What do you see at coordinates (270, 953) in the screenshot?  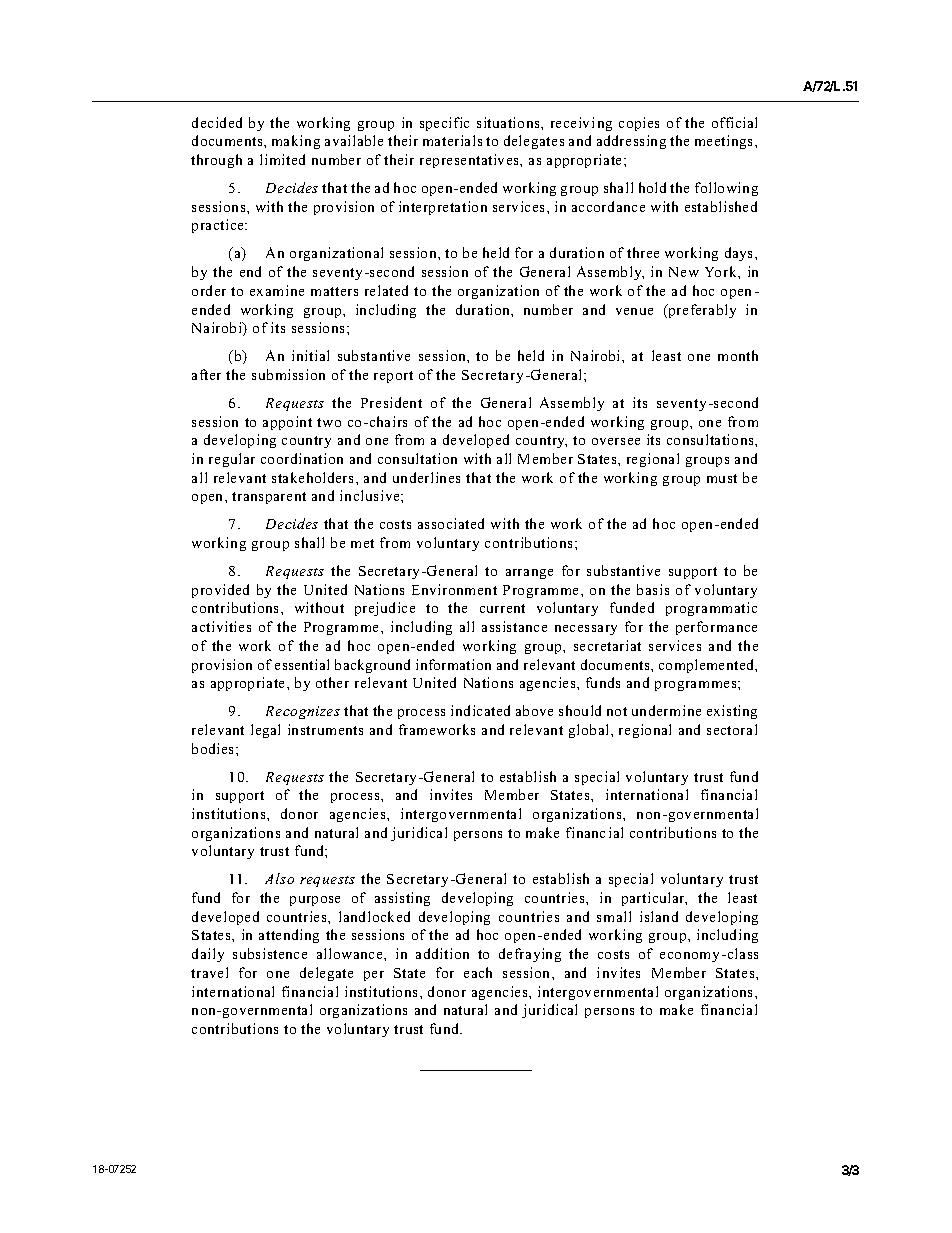 I see `subsistence` at bounding box center [270, 953].
